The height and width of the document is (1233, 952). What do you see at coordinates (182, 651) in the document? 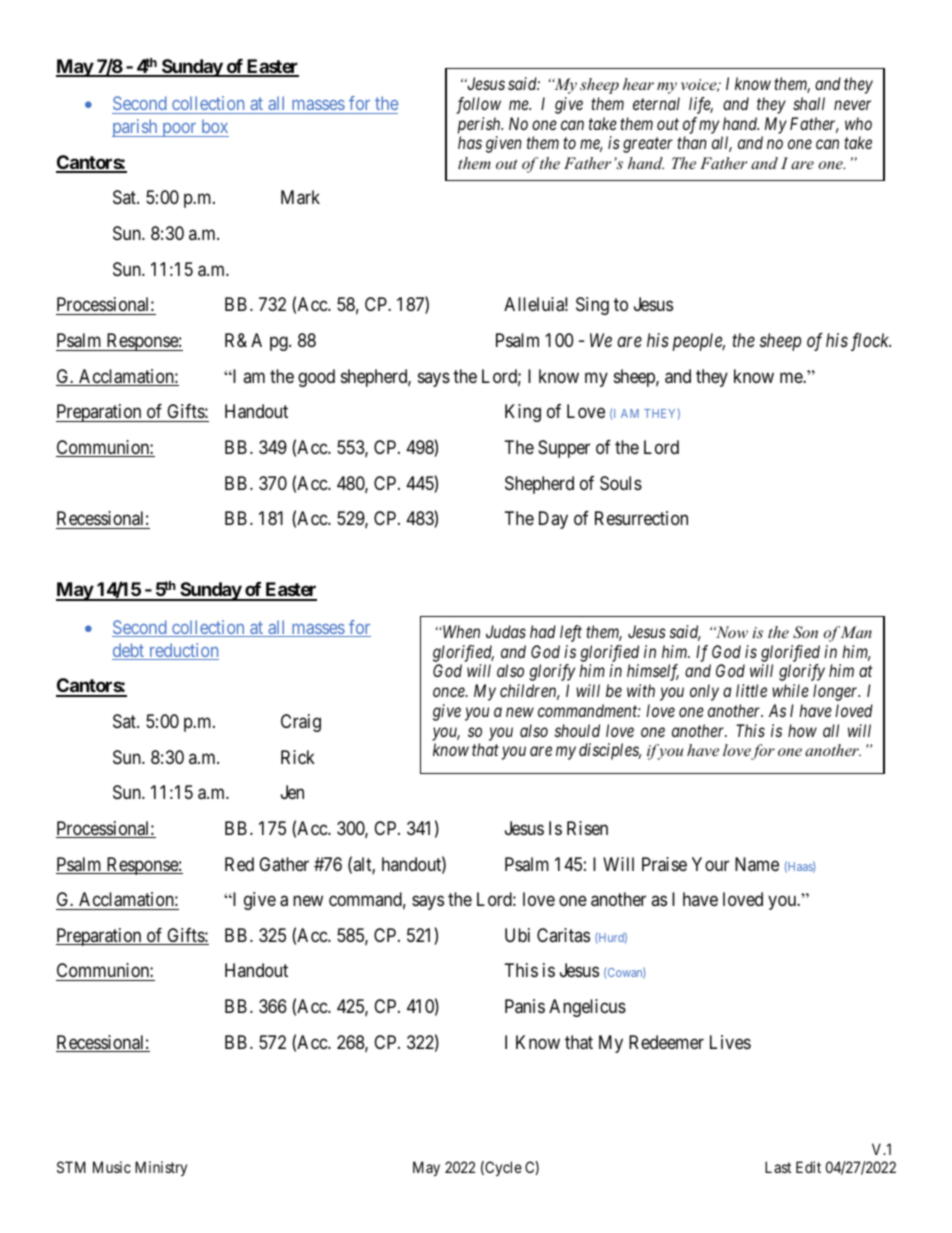
I see `reduction` at bounding box center [182, 651].
